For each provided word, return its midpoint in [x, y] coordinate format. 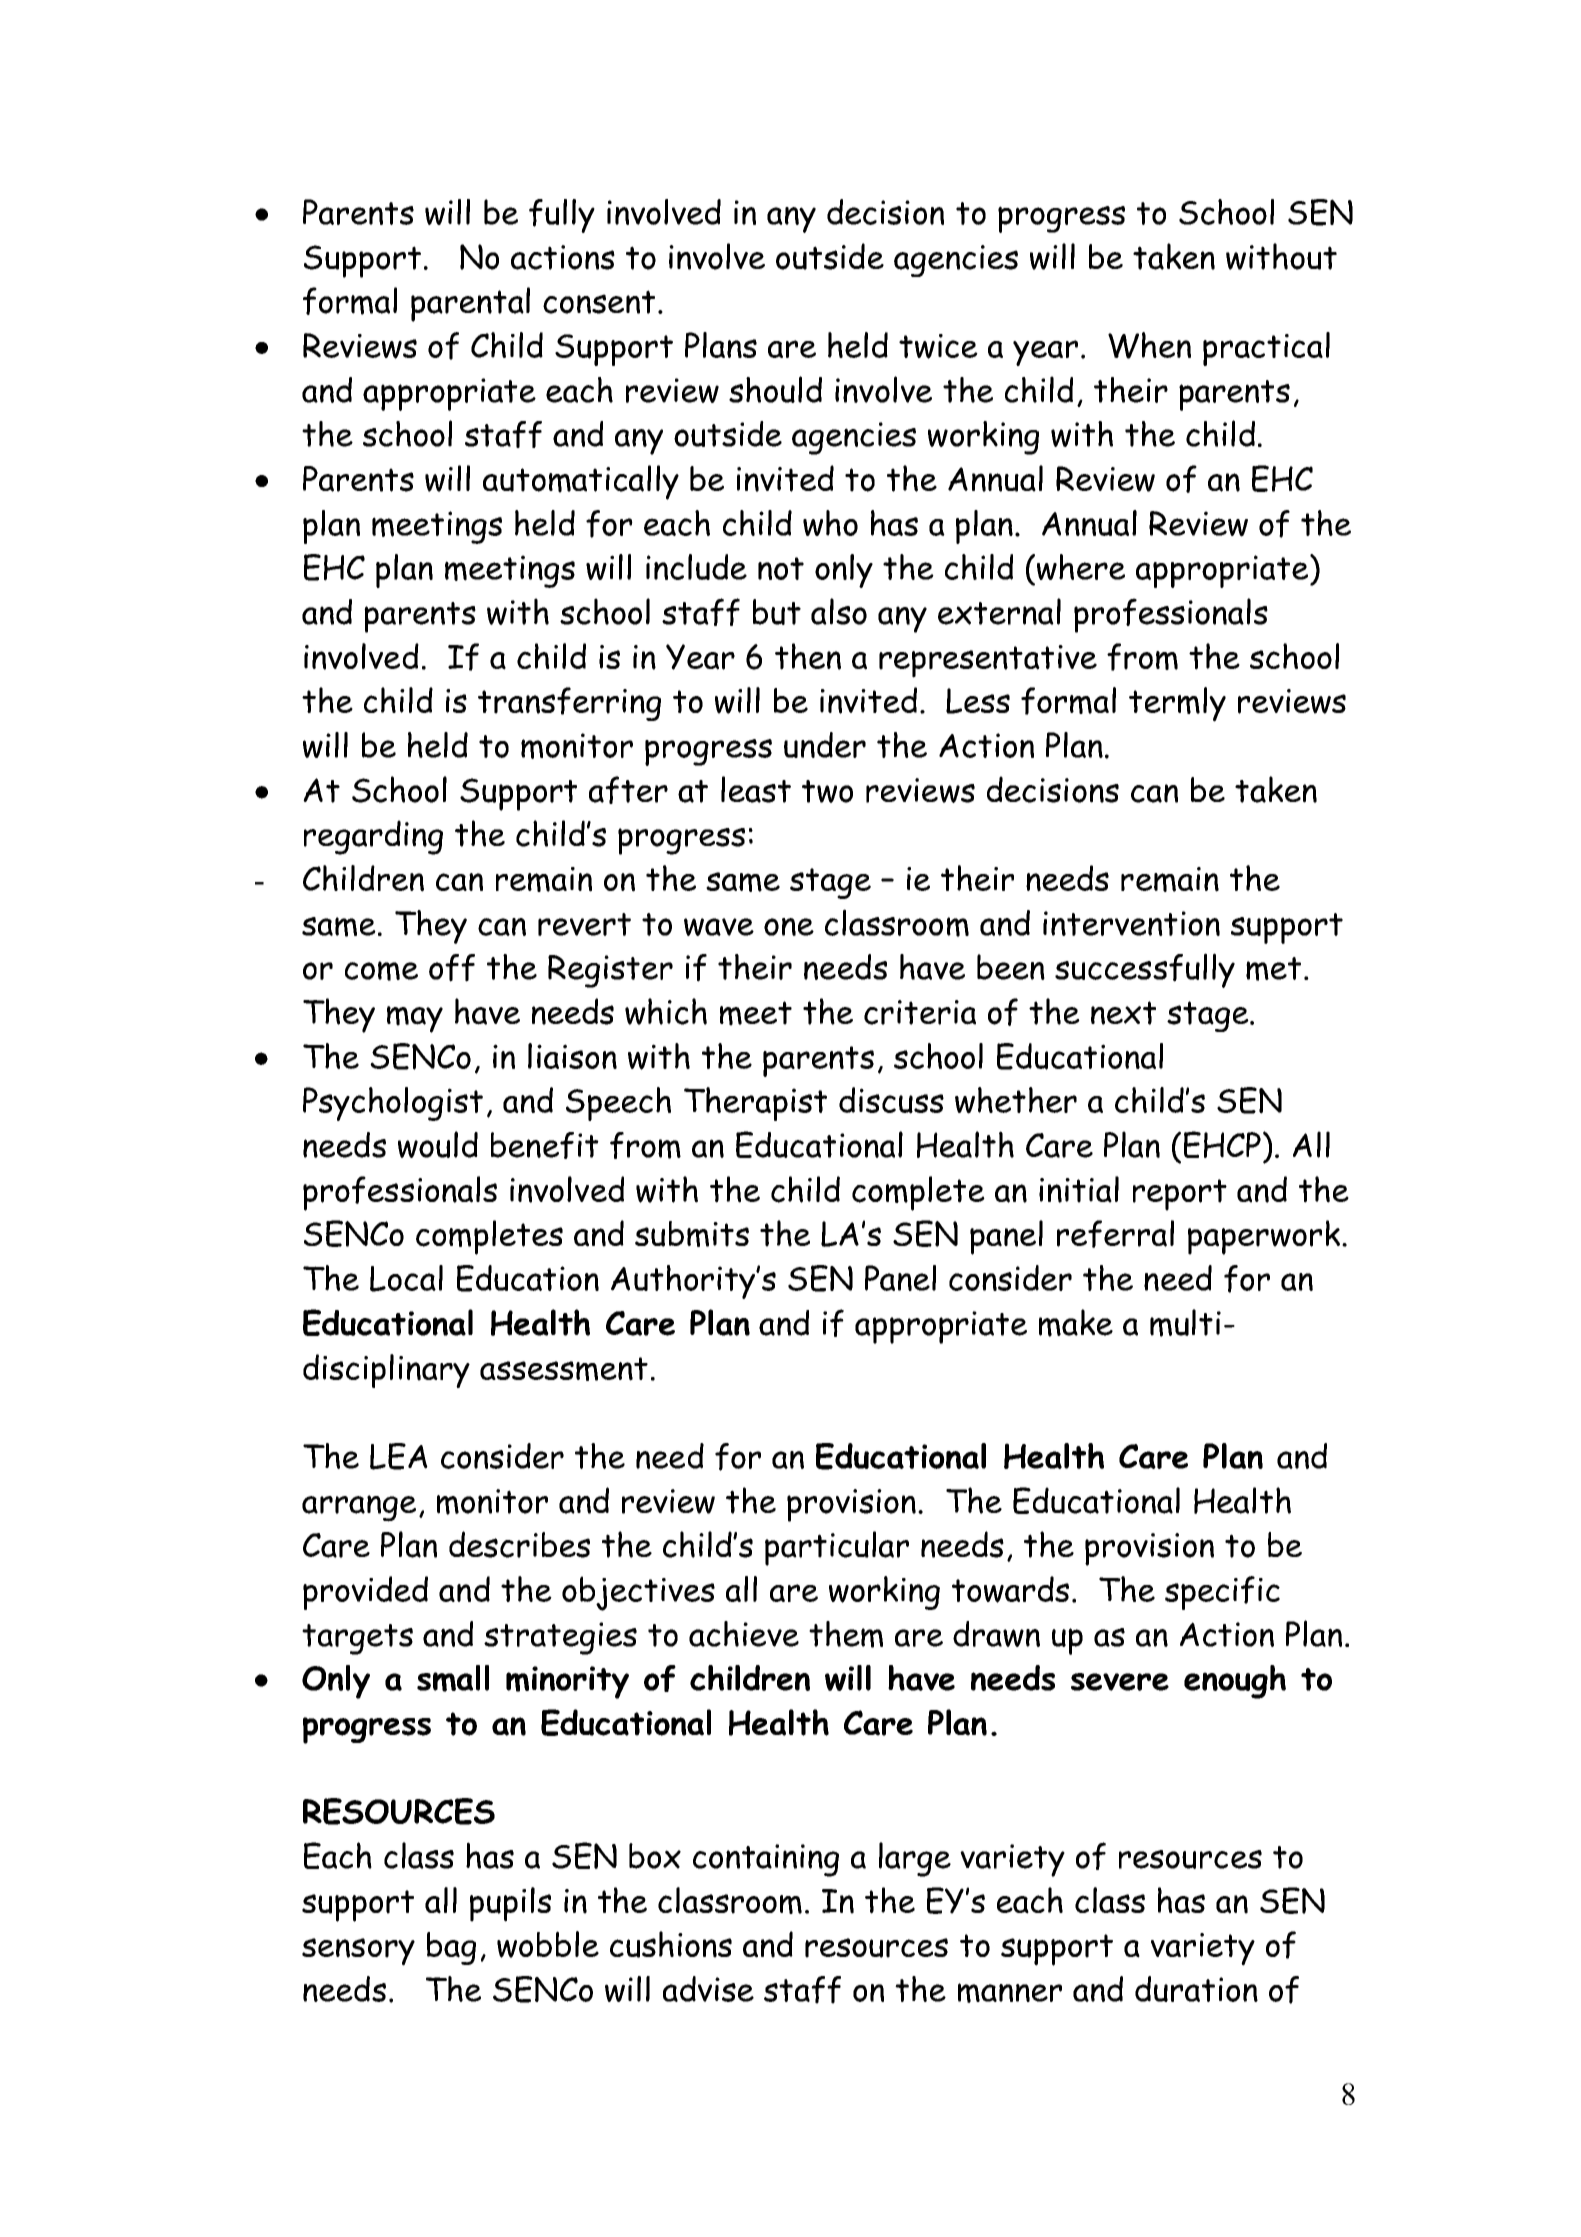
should [775, 389]
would [438, 1144]
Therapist [755, 1104]
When [1149, 345]
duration [1196, 1989]
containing [766, 1860]
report [1180, 1195]
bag [451, 1948]
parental [470, 304]
